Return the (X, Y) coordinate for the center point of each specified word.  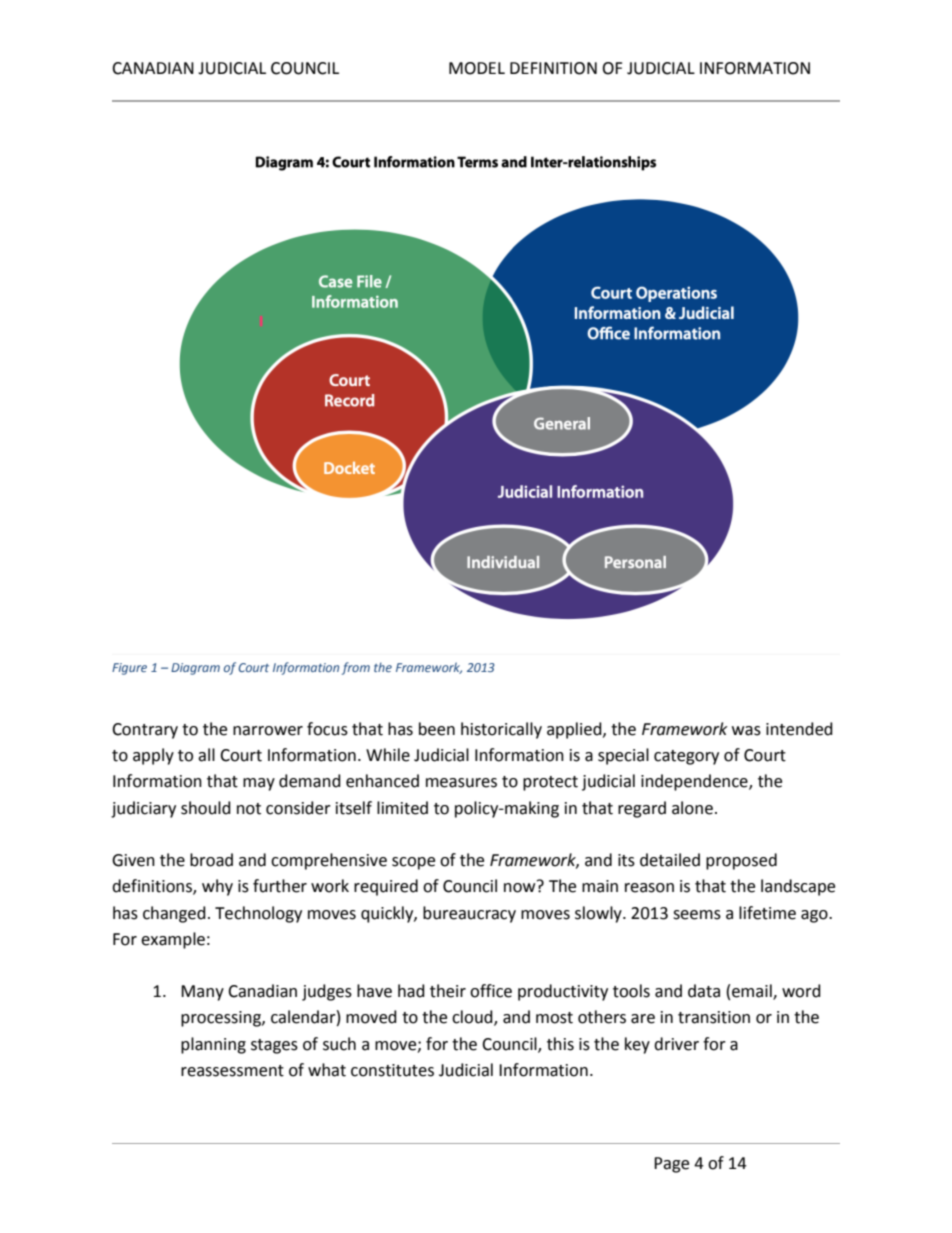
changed (174, 914)
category (686, 757)
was (746, 731)
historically (501, 730)
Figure (129, 669)
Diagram (195, 669)
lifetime (767, 913)
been (437, 729)
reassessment (232, 1071)
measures (461, 783)
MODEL (477, 68)
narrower (268, 731)
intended (799, 729)
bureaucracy (469, 914)
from (356, 668)
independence (695, 782)
